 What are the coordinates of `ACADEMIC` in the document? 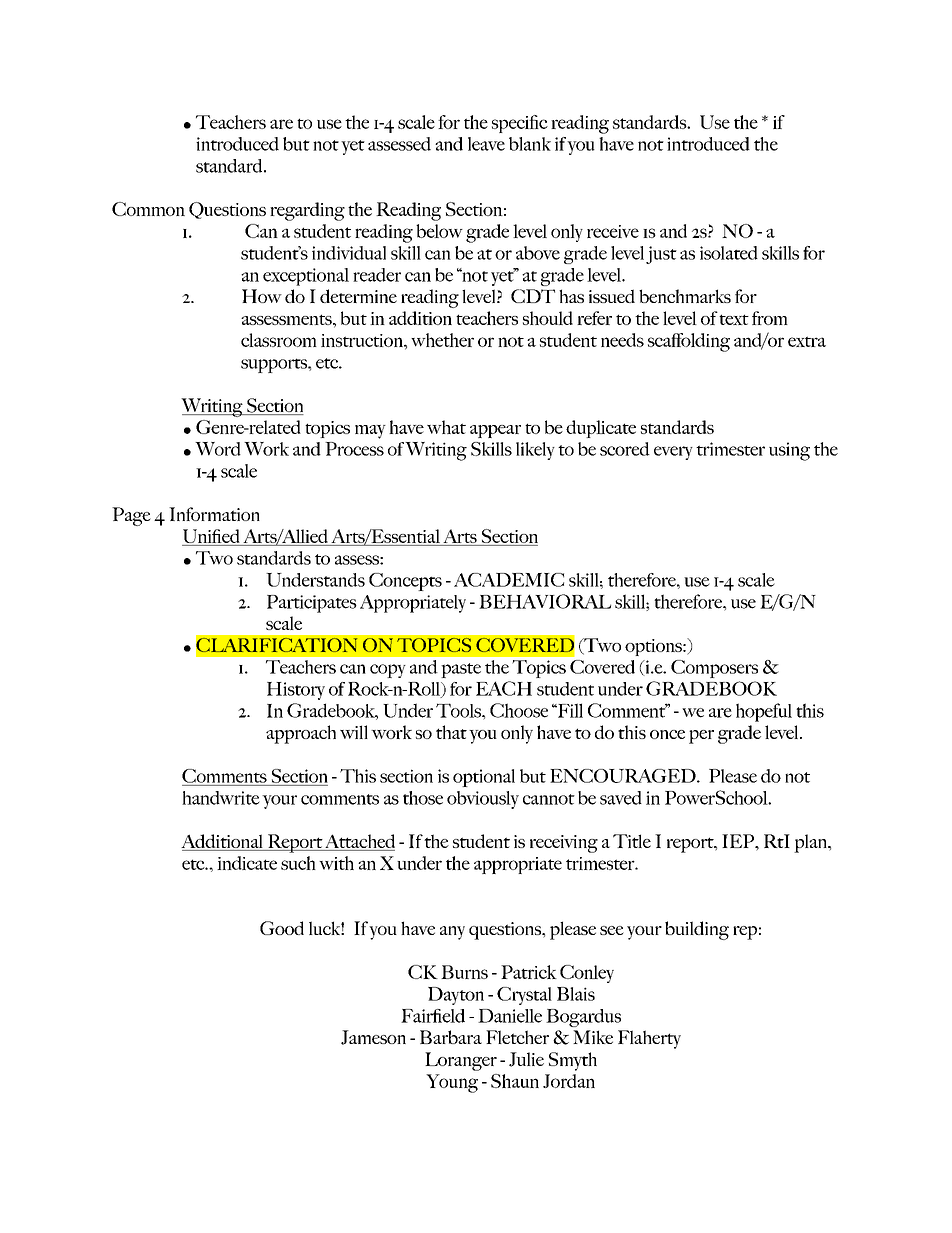 It's located at (509, 580).
